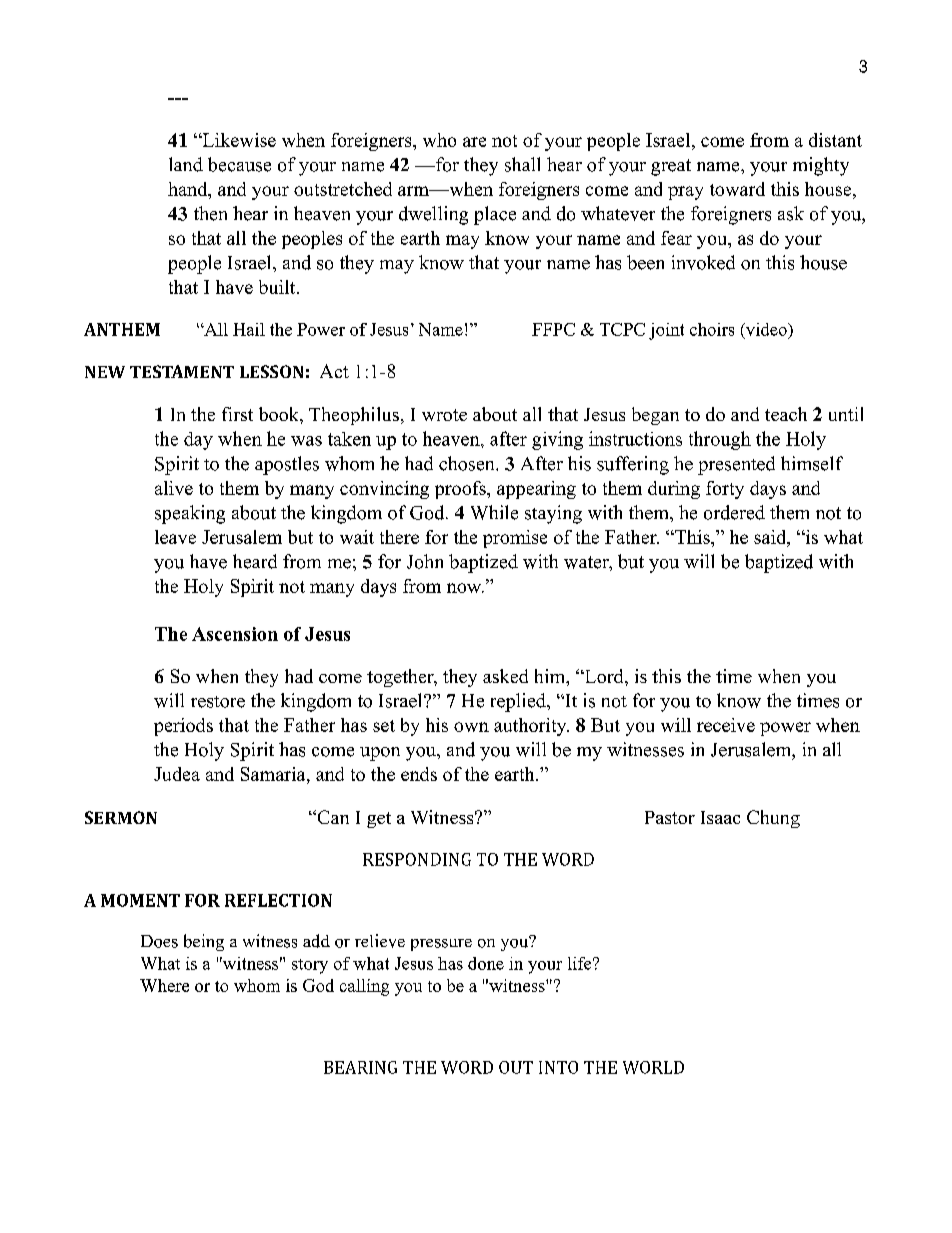 The height and width of the document is (1233, 952). What do you see at coordinates (474, 142) in the document?
I see `are` at bounding box center [474, 142].
